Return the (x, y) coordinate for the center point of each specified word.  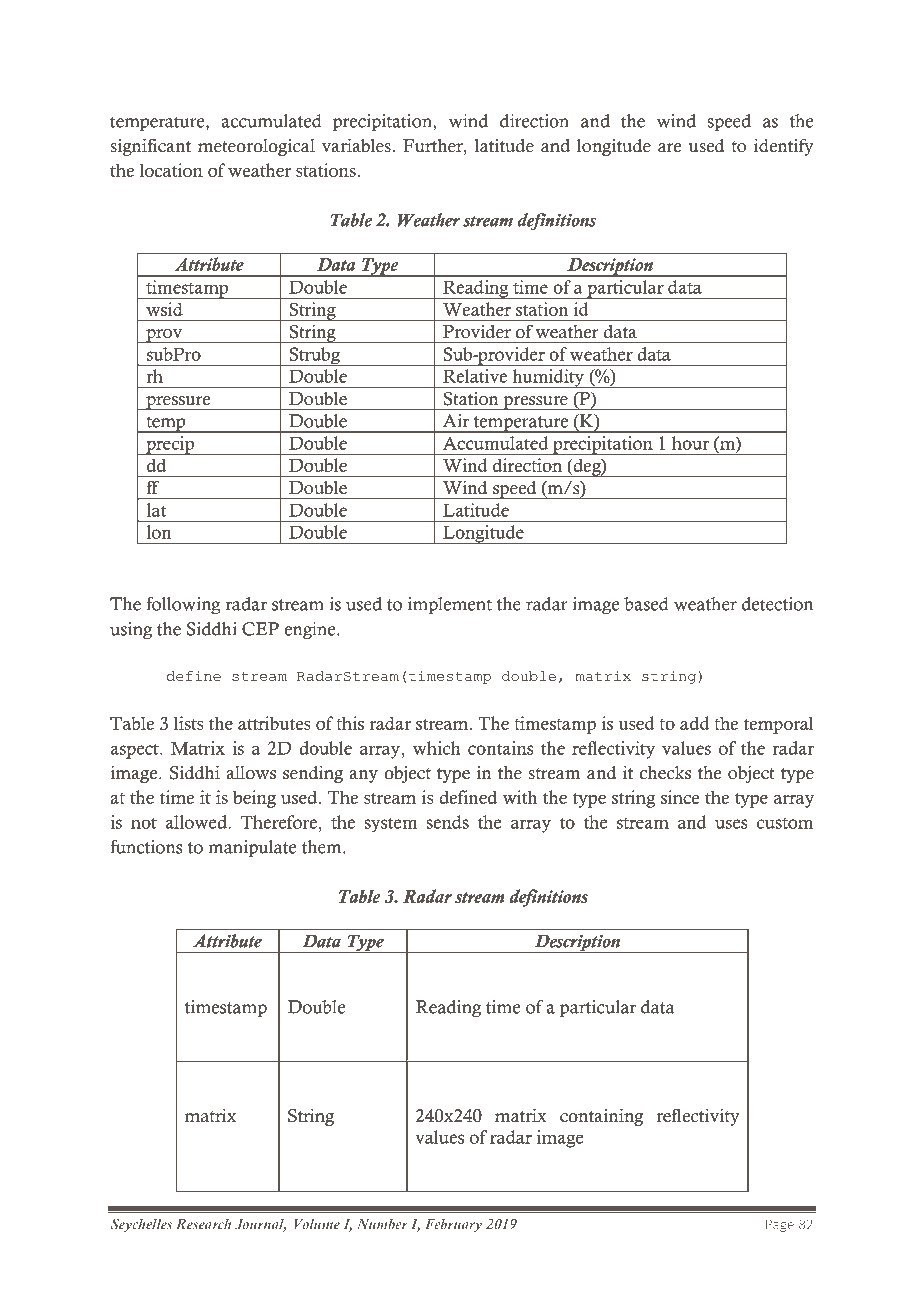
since (680, 797)
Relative (475, 376)
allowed (197, 822)
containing (601, 1117)
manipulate (252, 849)
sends (447, 822)
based (646, 604)
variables (356, 145)
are (669, 148)
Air (456, 420)
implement (450, 606)
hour (690, 443)
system (391, 825)
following (183, 605)
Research (203, 1224)
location (171, 170)
